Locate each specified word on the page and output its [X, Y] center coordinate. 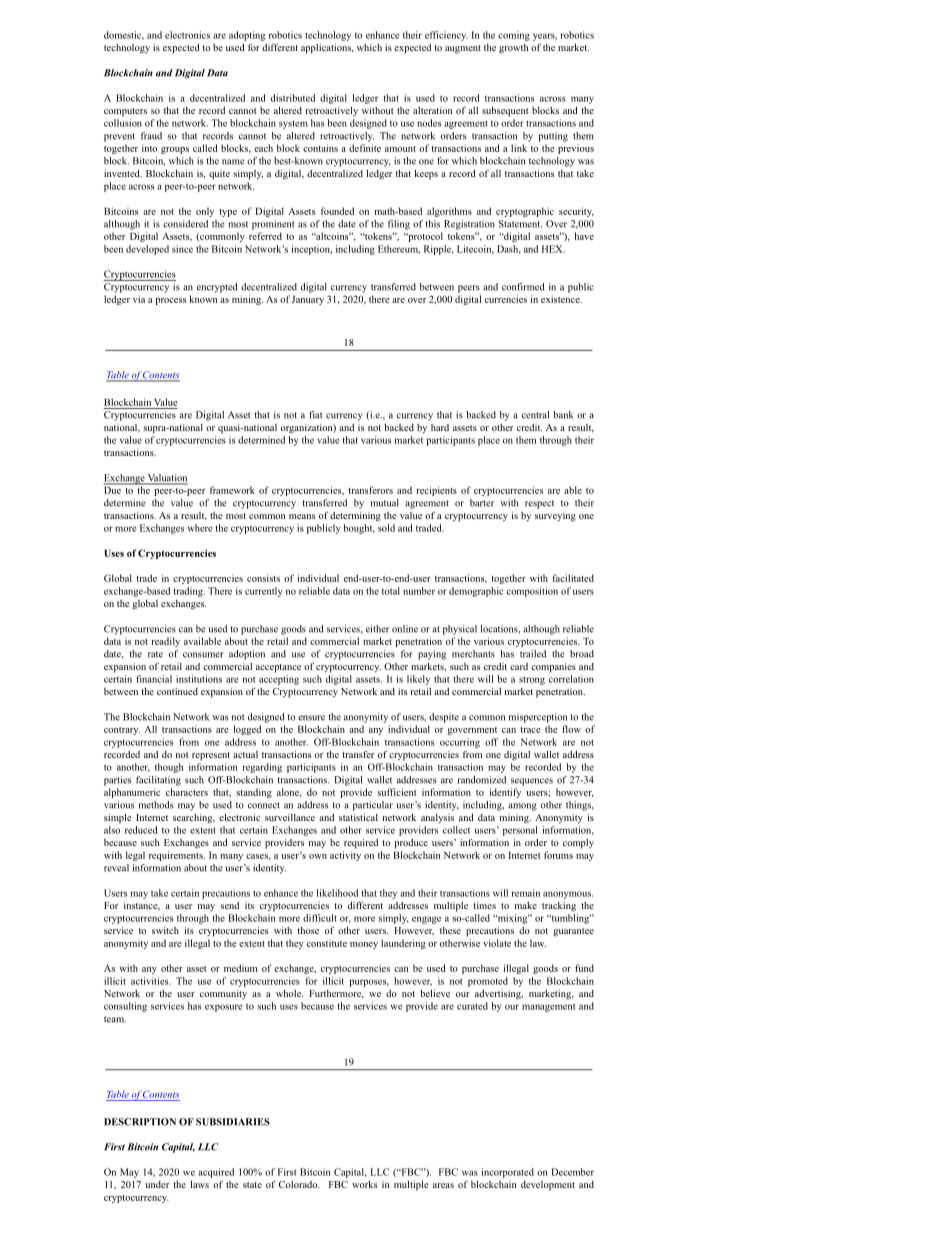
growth [513, 49]
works [364, 1184]
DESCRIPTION [140, 1122]
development [548, 1186]
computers [125, 112]
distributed [293, 98]
